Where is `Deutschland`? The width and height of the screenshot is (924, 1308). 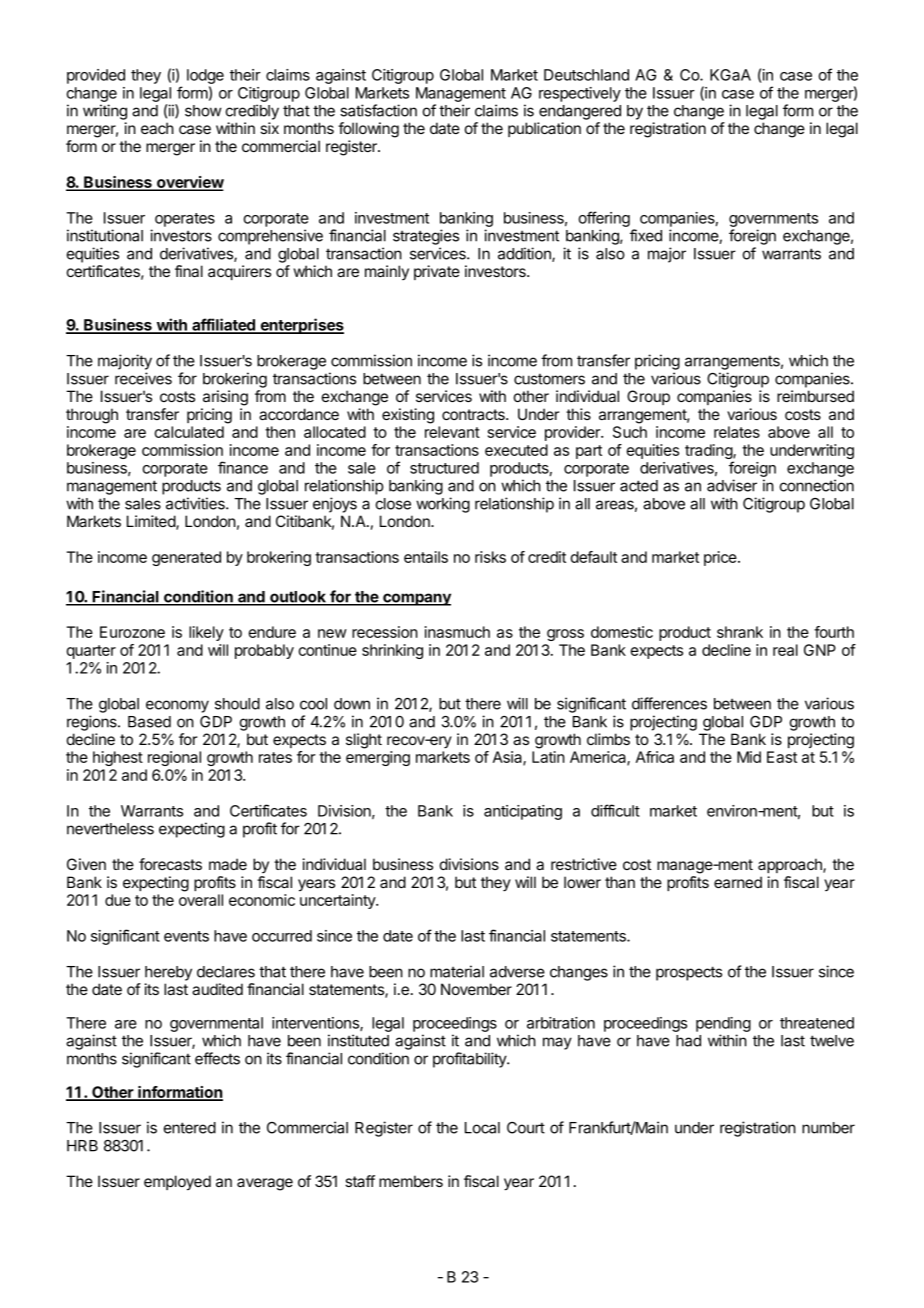 Deutschland is located at coordinates (586, 75).
